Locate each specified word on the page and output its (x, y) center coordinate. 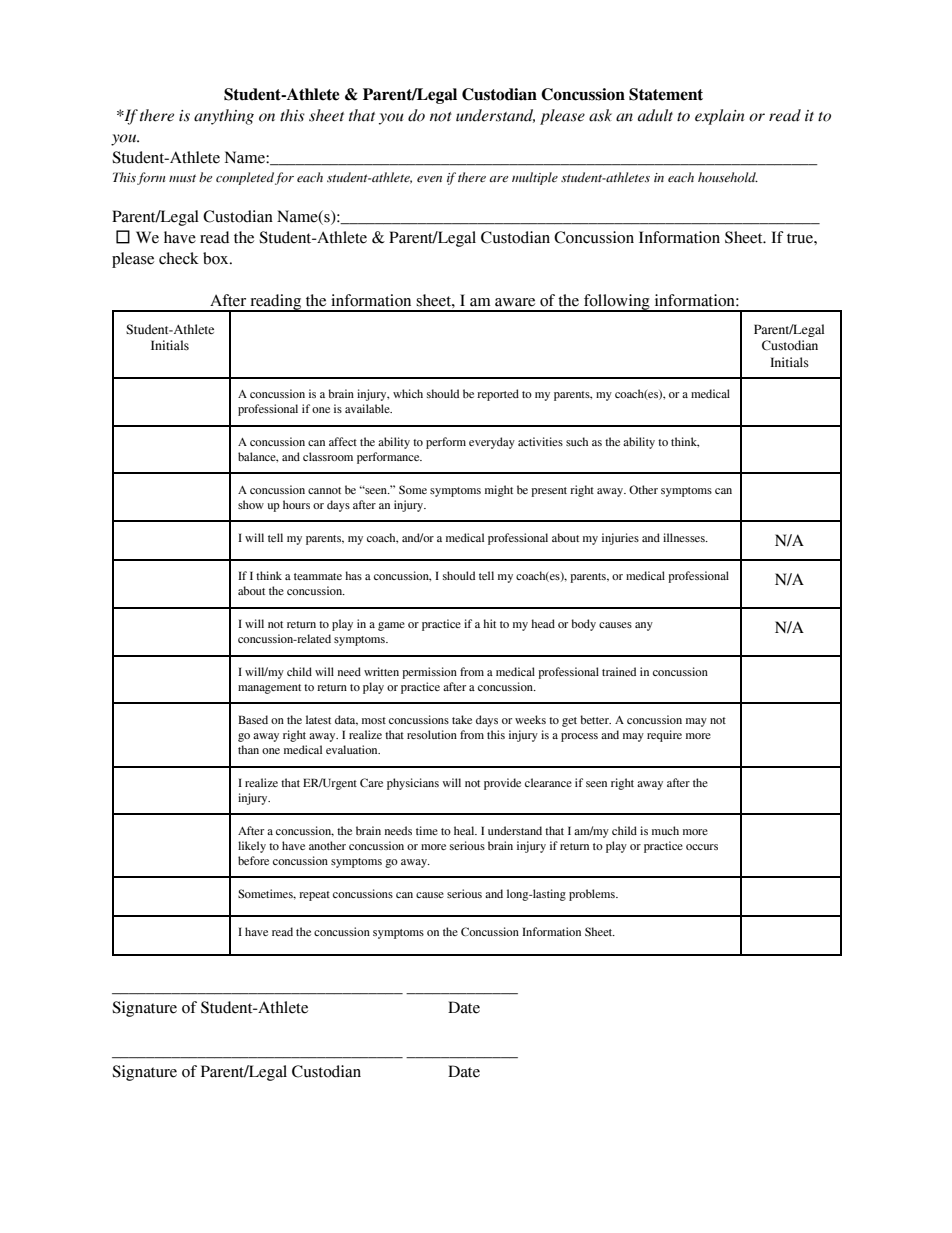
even (429, 179)
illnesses (685, 537)
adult (655, 115)
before (253, 860)
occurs (702, 847)
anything (224, 117)
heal (465, 830)
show (251, 504)
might (499, 491)
